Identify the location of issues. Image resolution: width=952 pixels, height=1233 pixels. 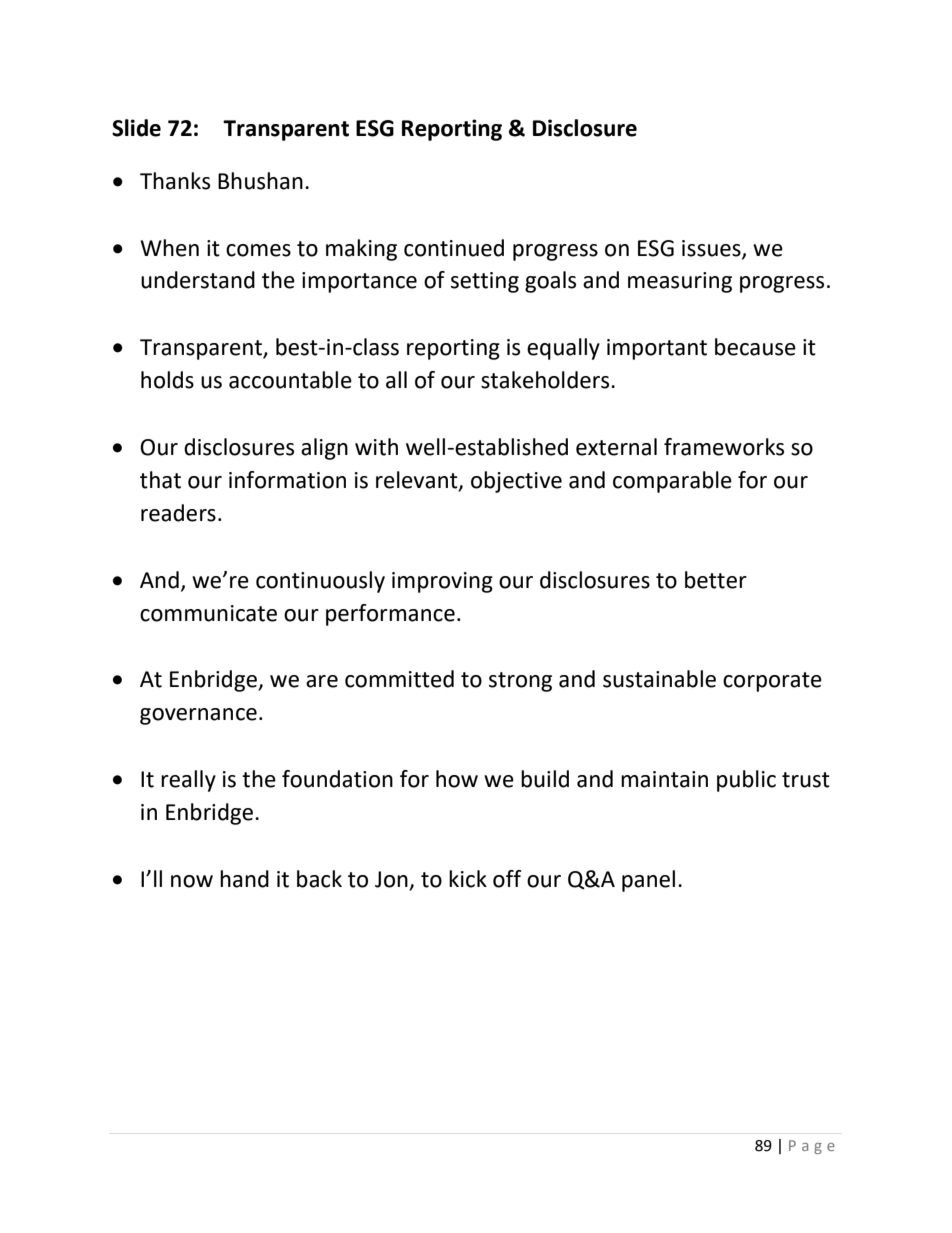
(712, 249).
